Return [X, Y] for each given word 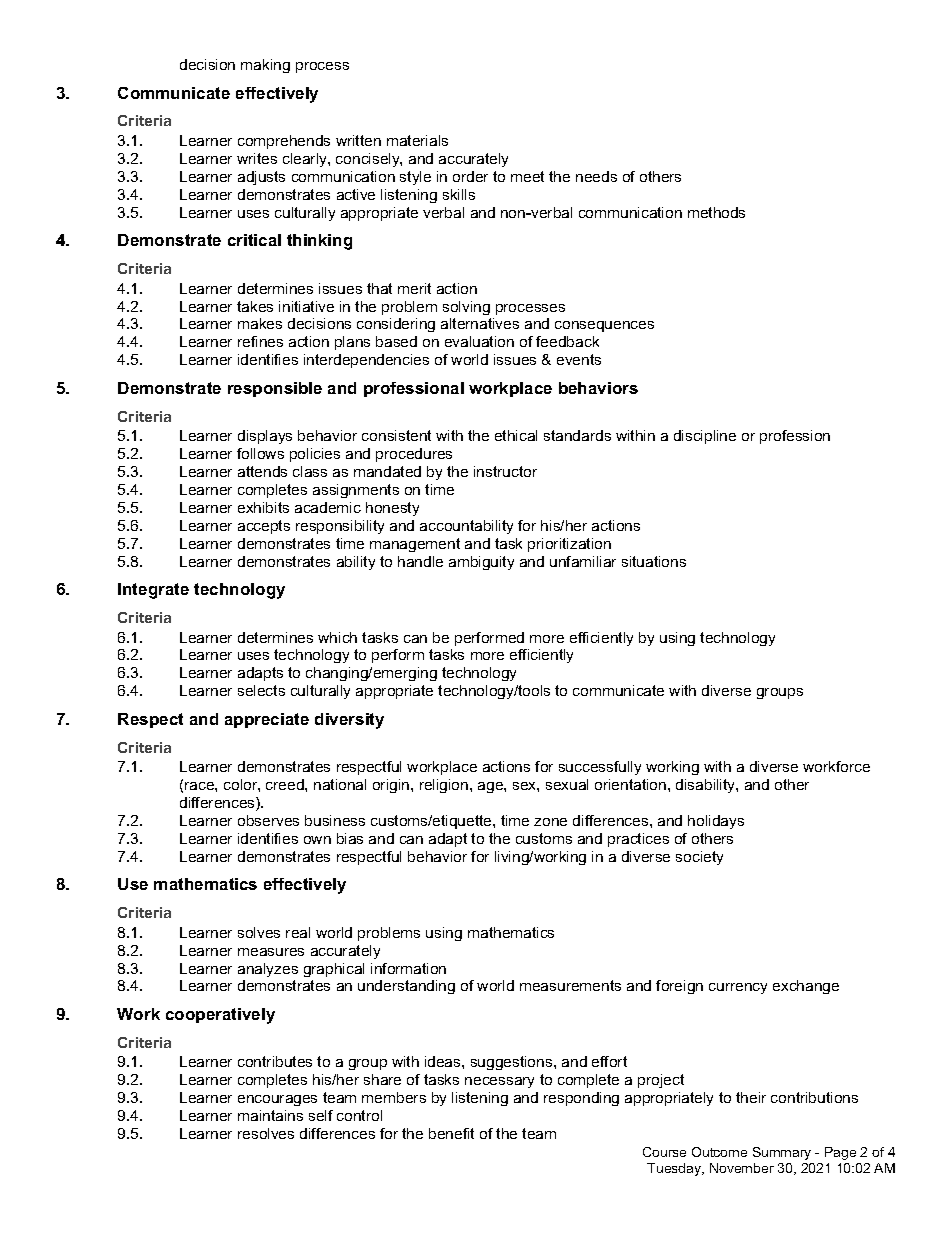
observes [268, 820]
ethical [516, 435]
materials [417, 140]
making [265, 66]
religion [445, 786]
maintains [270, 1115]
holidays [716, 822]
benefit [451, 1133]
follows [260, 453]
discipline [705, 437]
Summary [782, 1153]
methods [716, 212]
